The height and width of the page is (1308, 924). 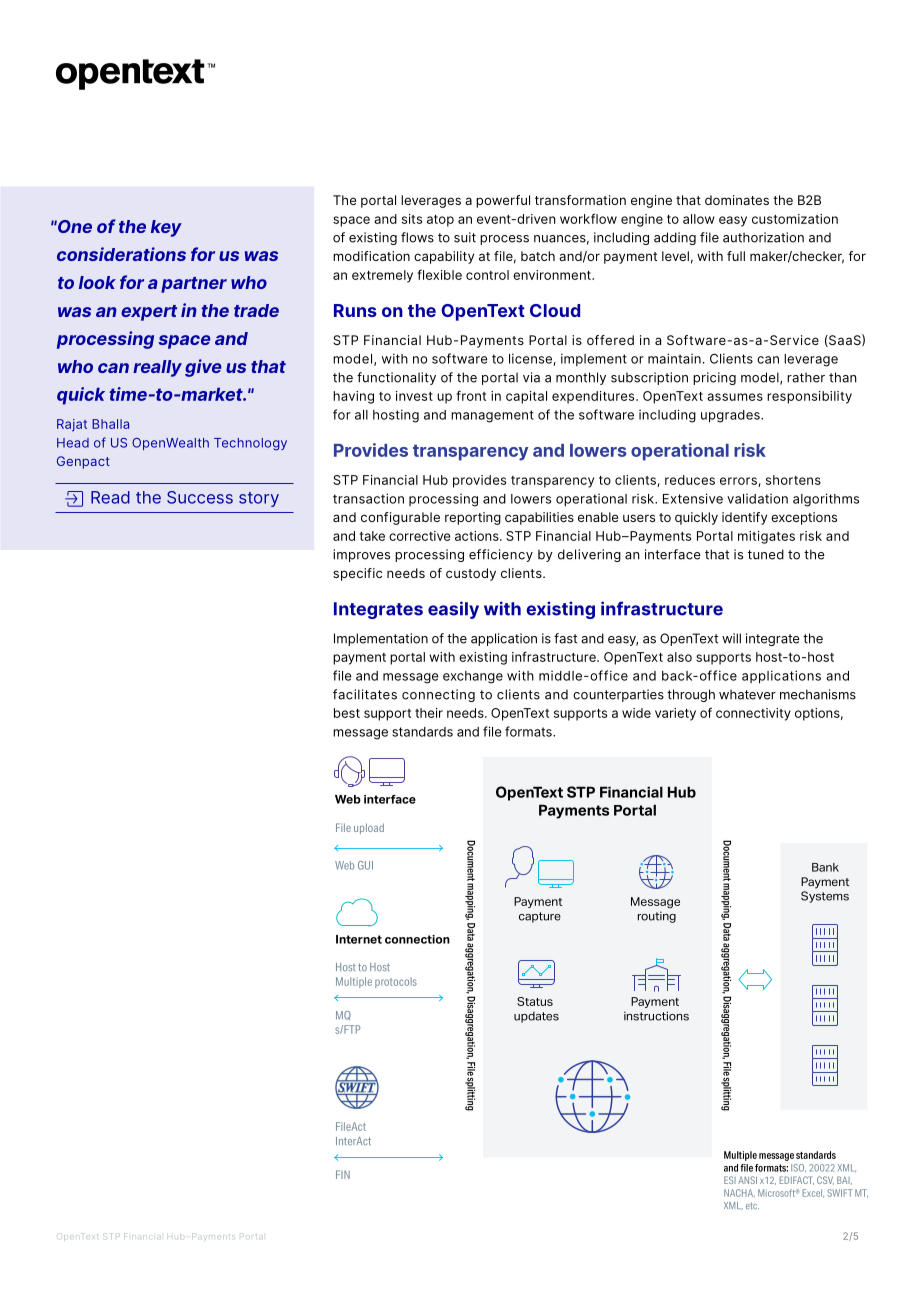 What do you see at coordinates (396, 982) in the page?
I see `protocols` at bounding box center [396, 982].
